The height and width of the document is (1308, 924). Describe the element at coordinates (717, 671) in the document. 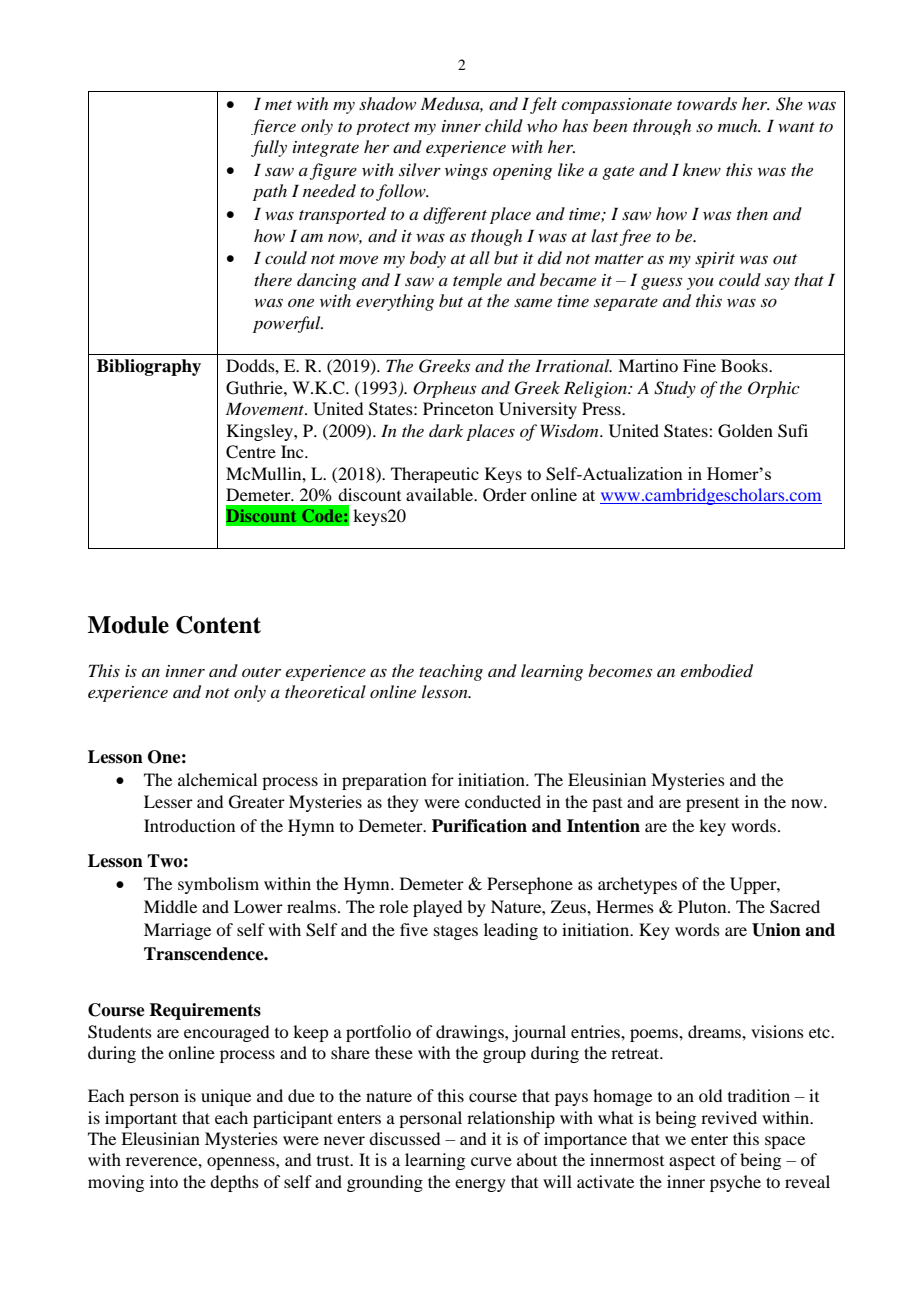

I see `embodied` at that location.
